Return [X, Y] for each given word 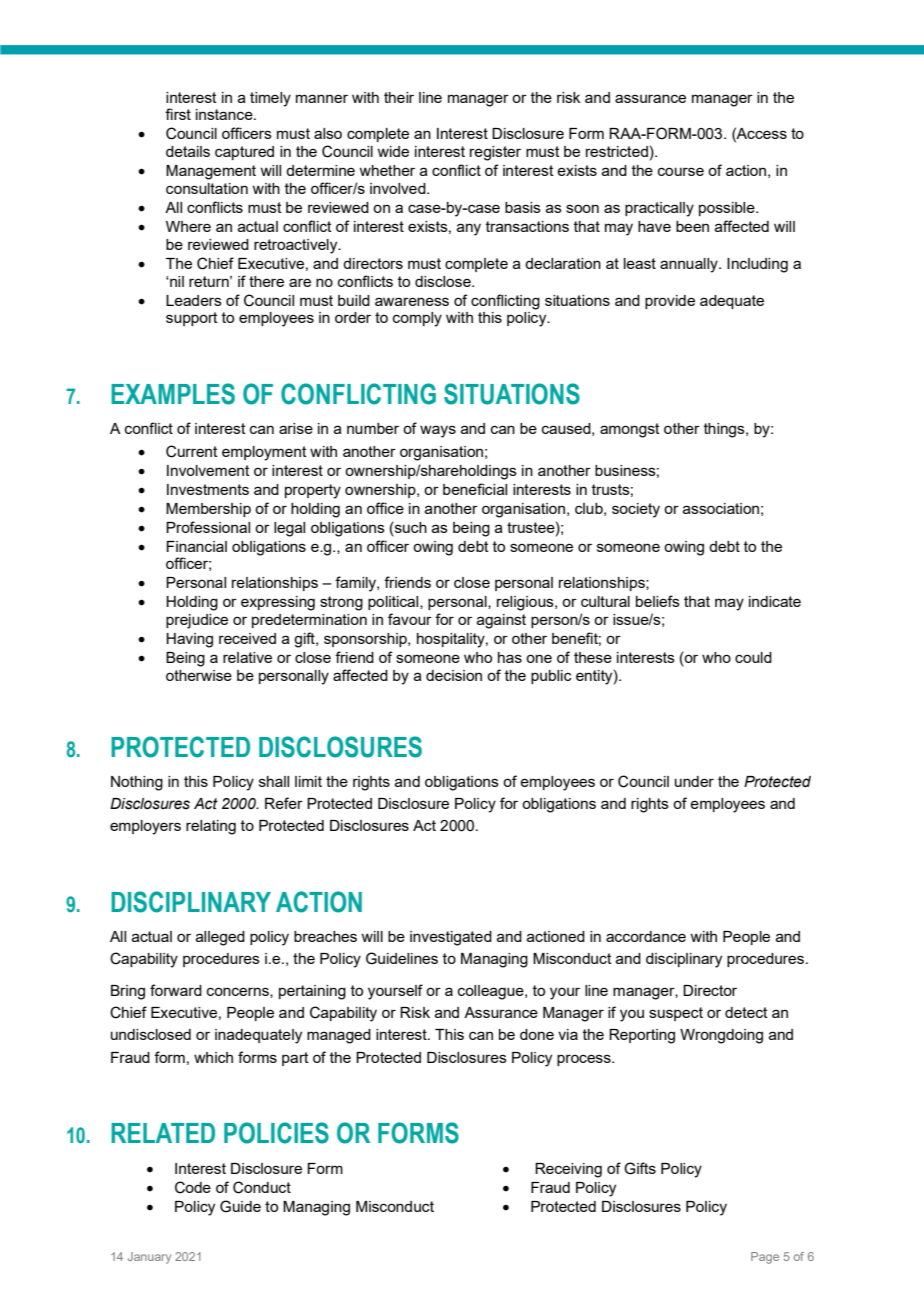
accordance [646, 936]
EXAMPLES [173, 394]
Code [193, 1187]
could [753, 657]
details [188, 151]
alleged [220, 938]
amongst [630, 430]
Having [189, 640]
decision [454, 675]
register [495, 153]
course [681, 171]
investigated [451, 938]
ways [438, 431]
